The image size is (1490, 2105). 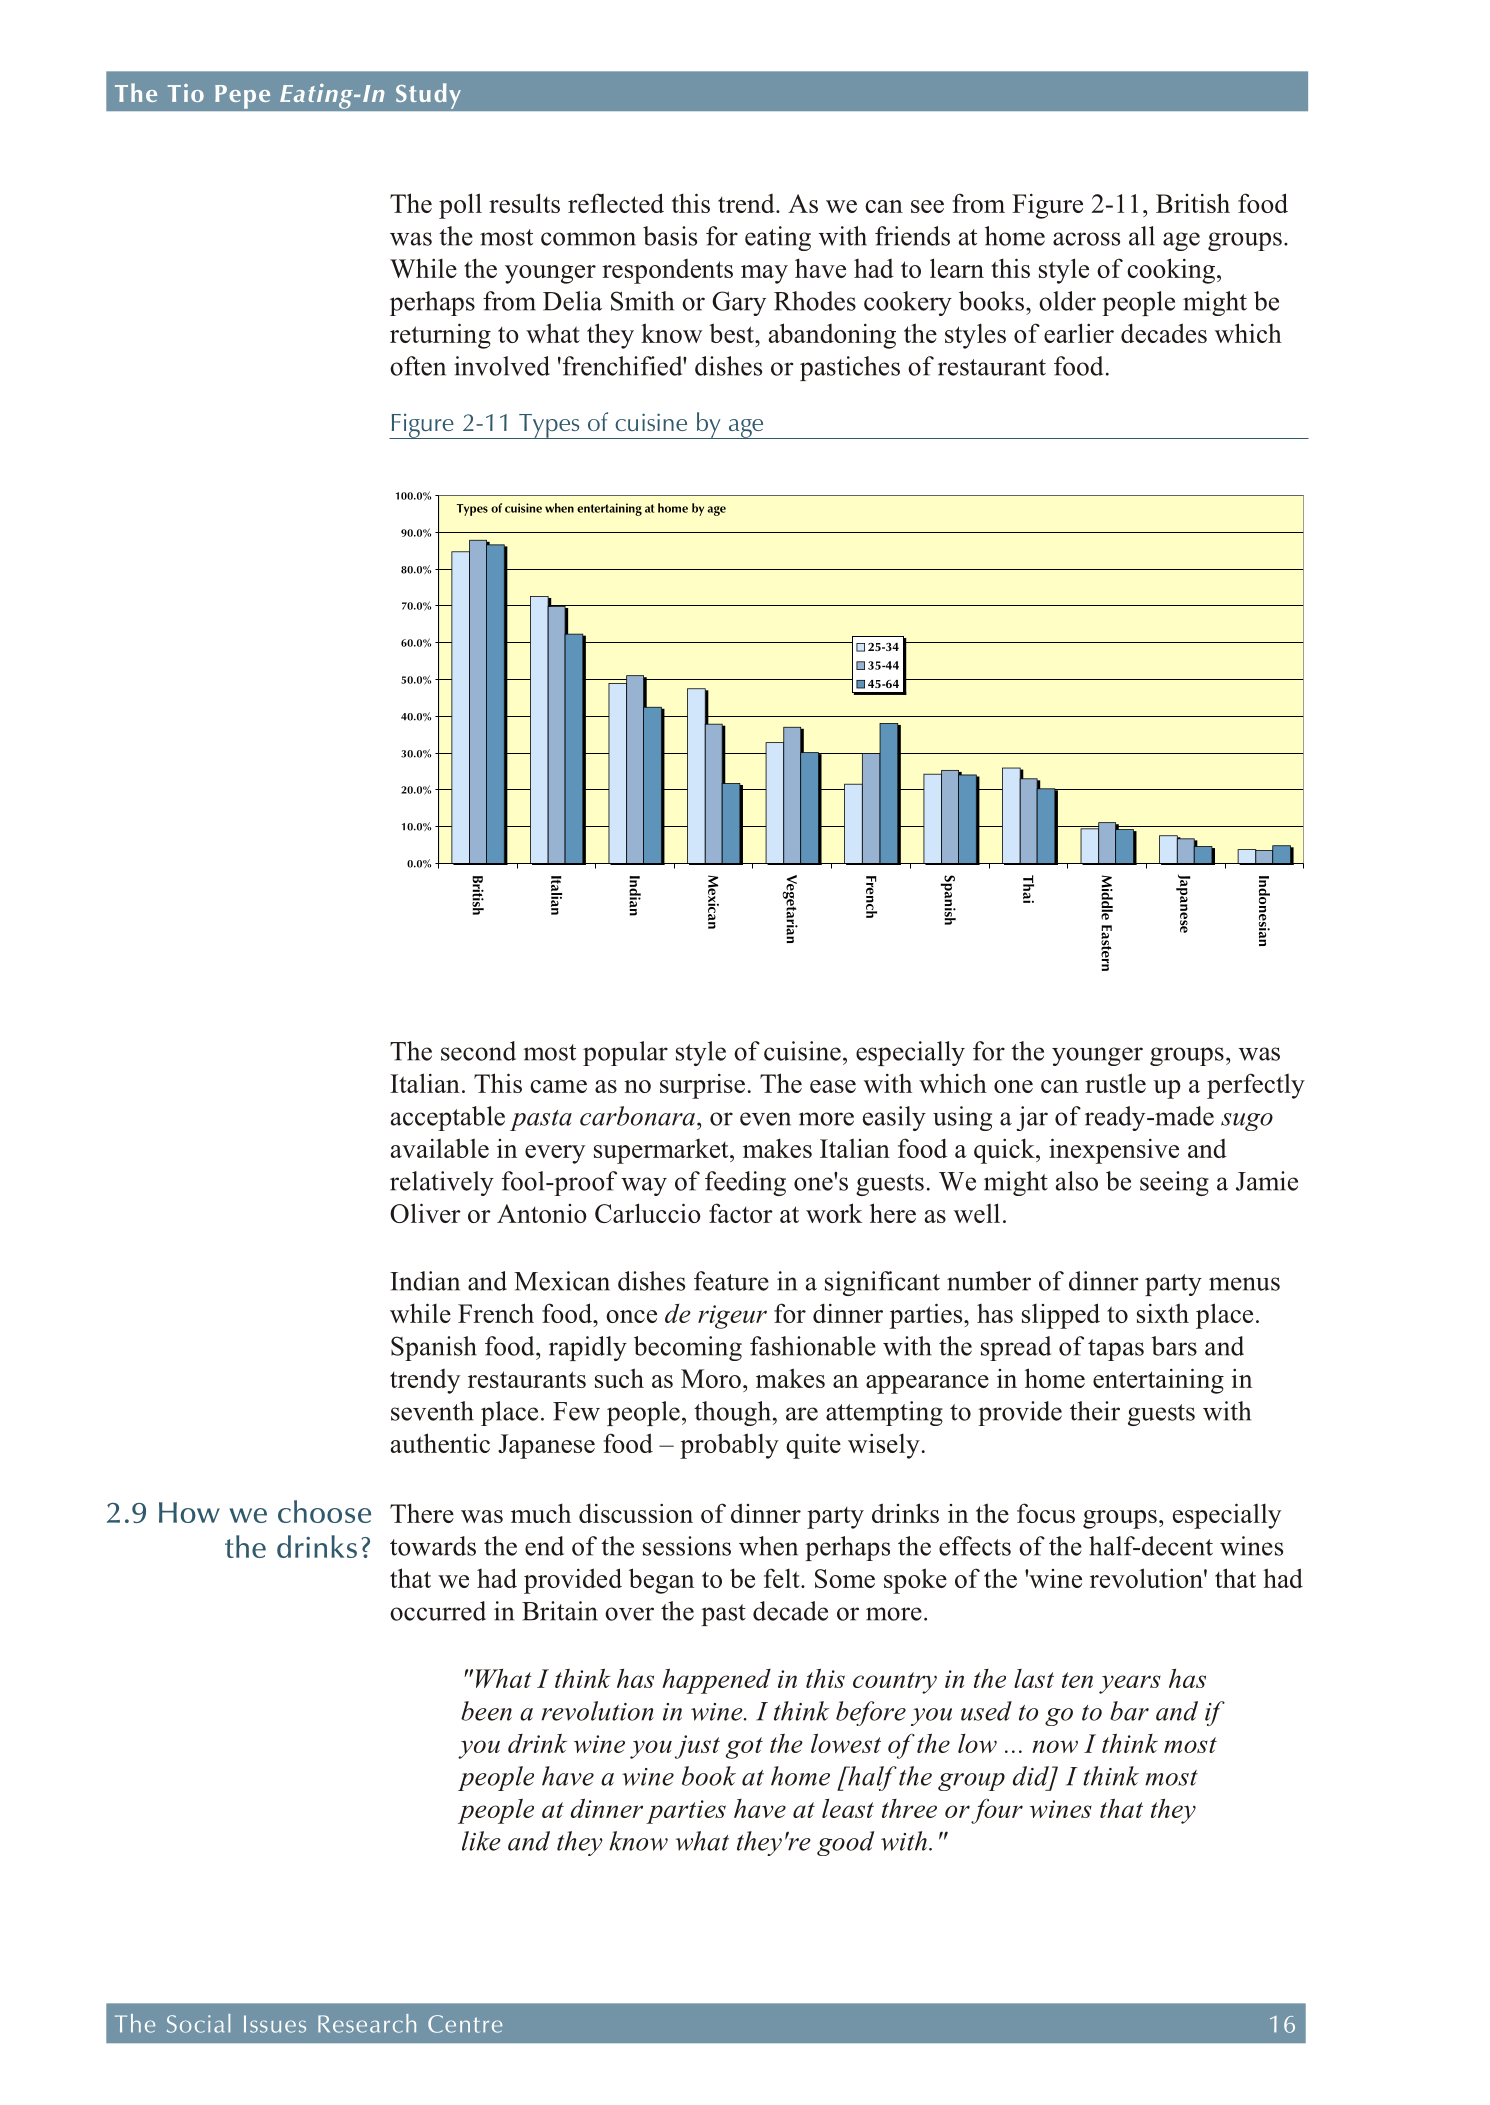 I want to click on Pepe, so click(x=243, y=96).
